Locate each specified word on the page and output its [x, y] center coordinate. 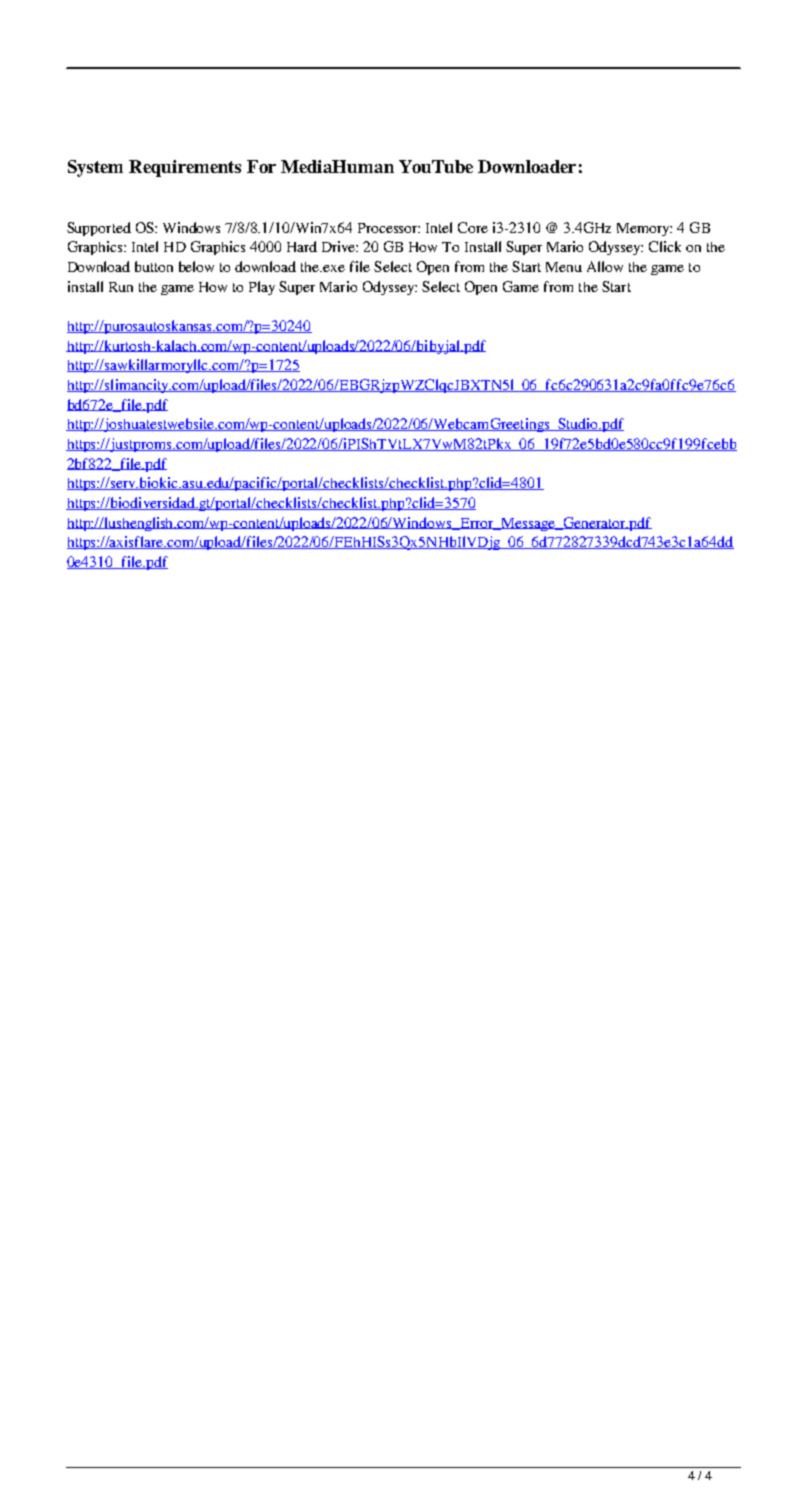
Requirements [185, 168]
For [261, 166]
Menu [564, 267]
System [95, 168]
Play [262, 288]
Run [121, 287]
